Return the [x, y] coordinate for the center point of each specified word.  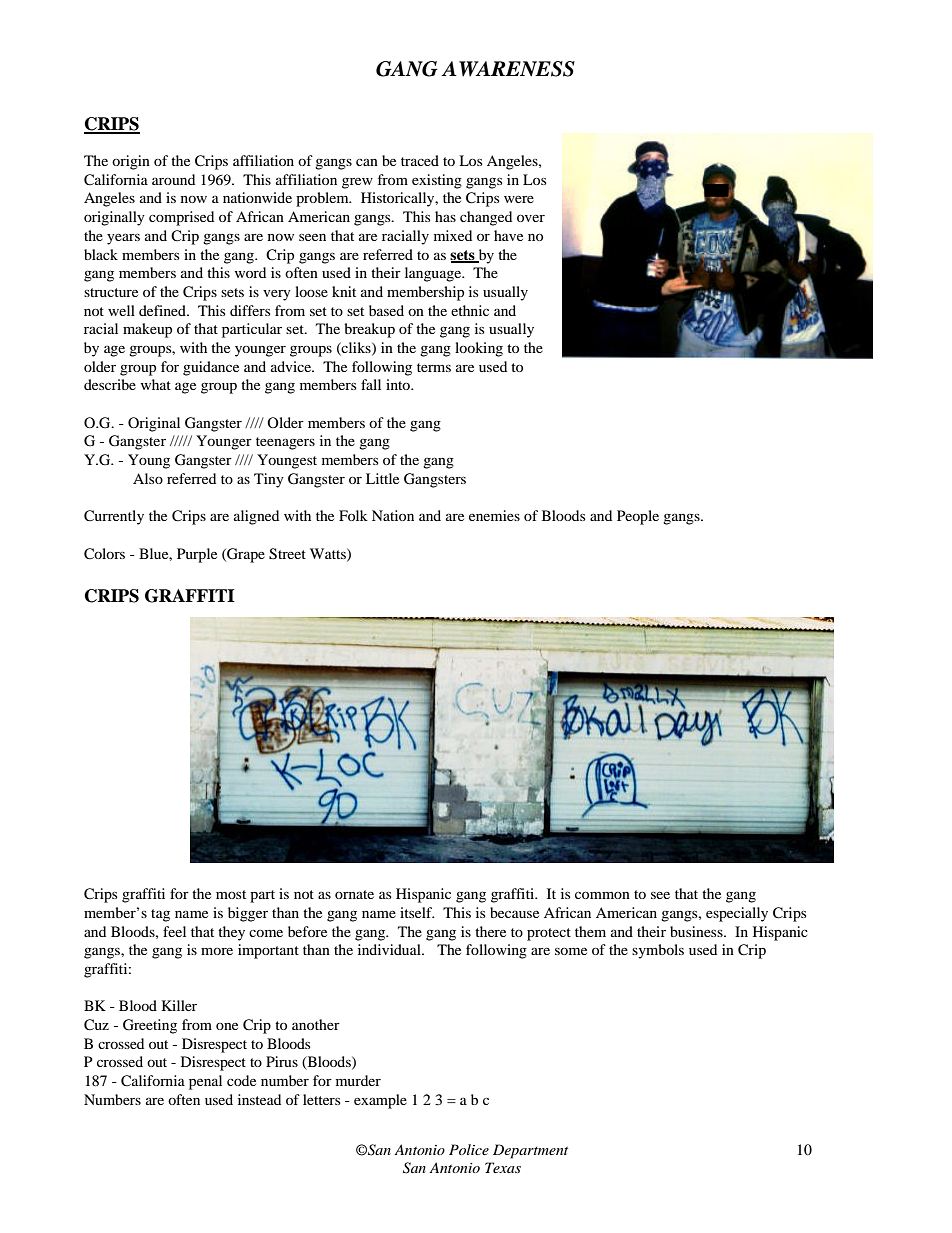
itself [417, 912]
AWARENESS [508, 69]
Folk [353, 515]
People [638, 517]
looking [479, 349]
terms [434, 367]
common [602, 895]
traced [420, 160]
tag [160, 915]
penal [205, 1082]
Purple [197, 555]
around [173, 179]
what [156, 384]
